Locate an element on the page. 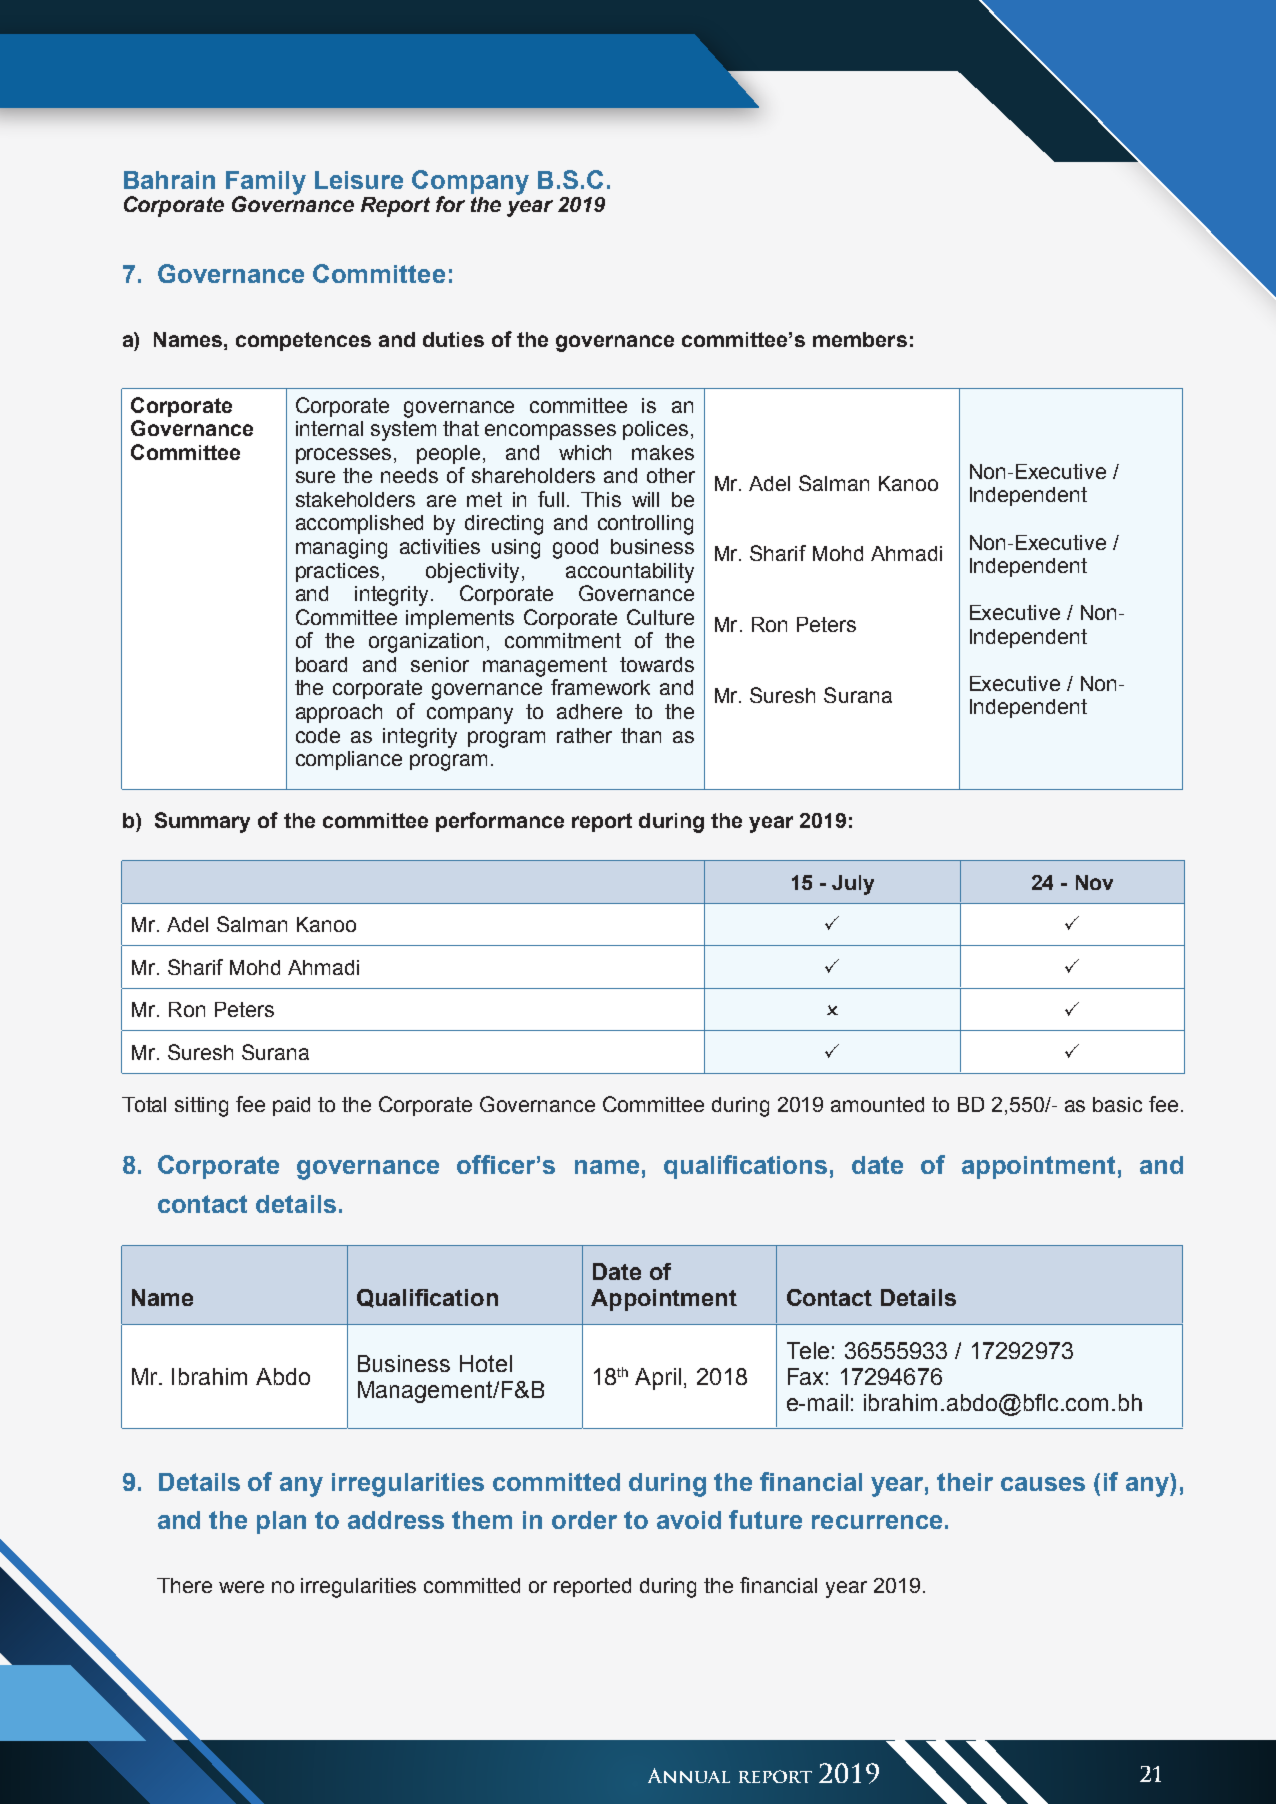 The height and width of the document is (1804, 1276). performance is located at coordinates (500, 822).
